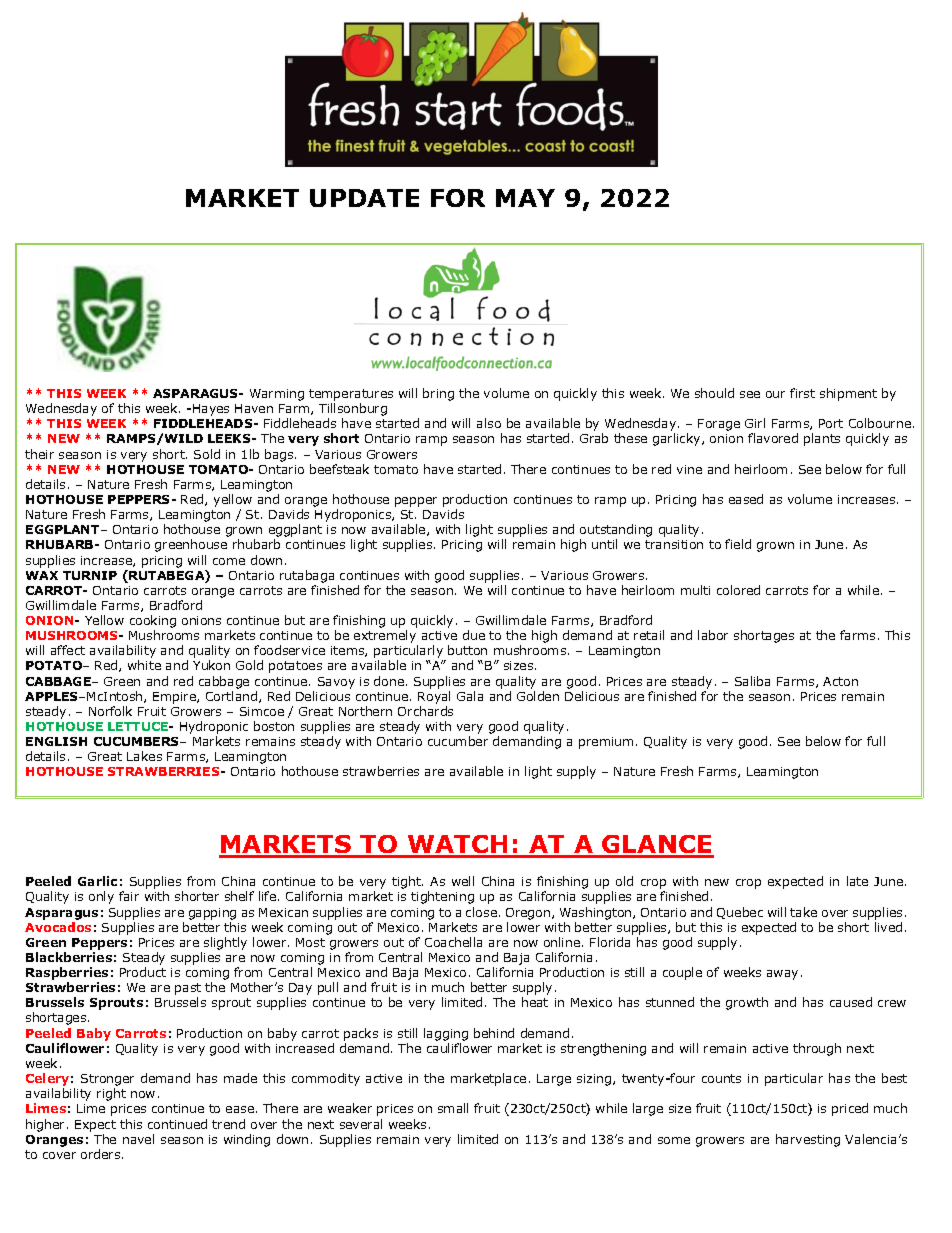  What do you see at coordinates (364, 198) in the page?
I see `UPDATE` at bounding box center [364, 198].
